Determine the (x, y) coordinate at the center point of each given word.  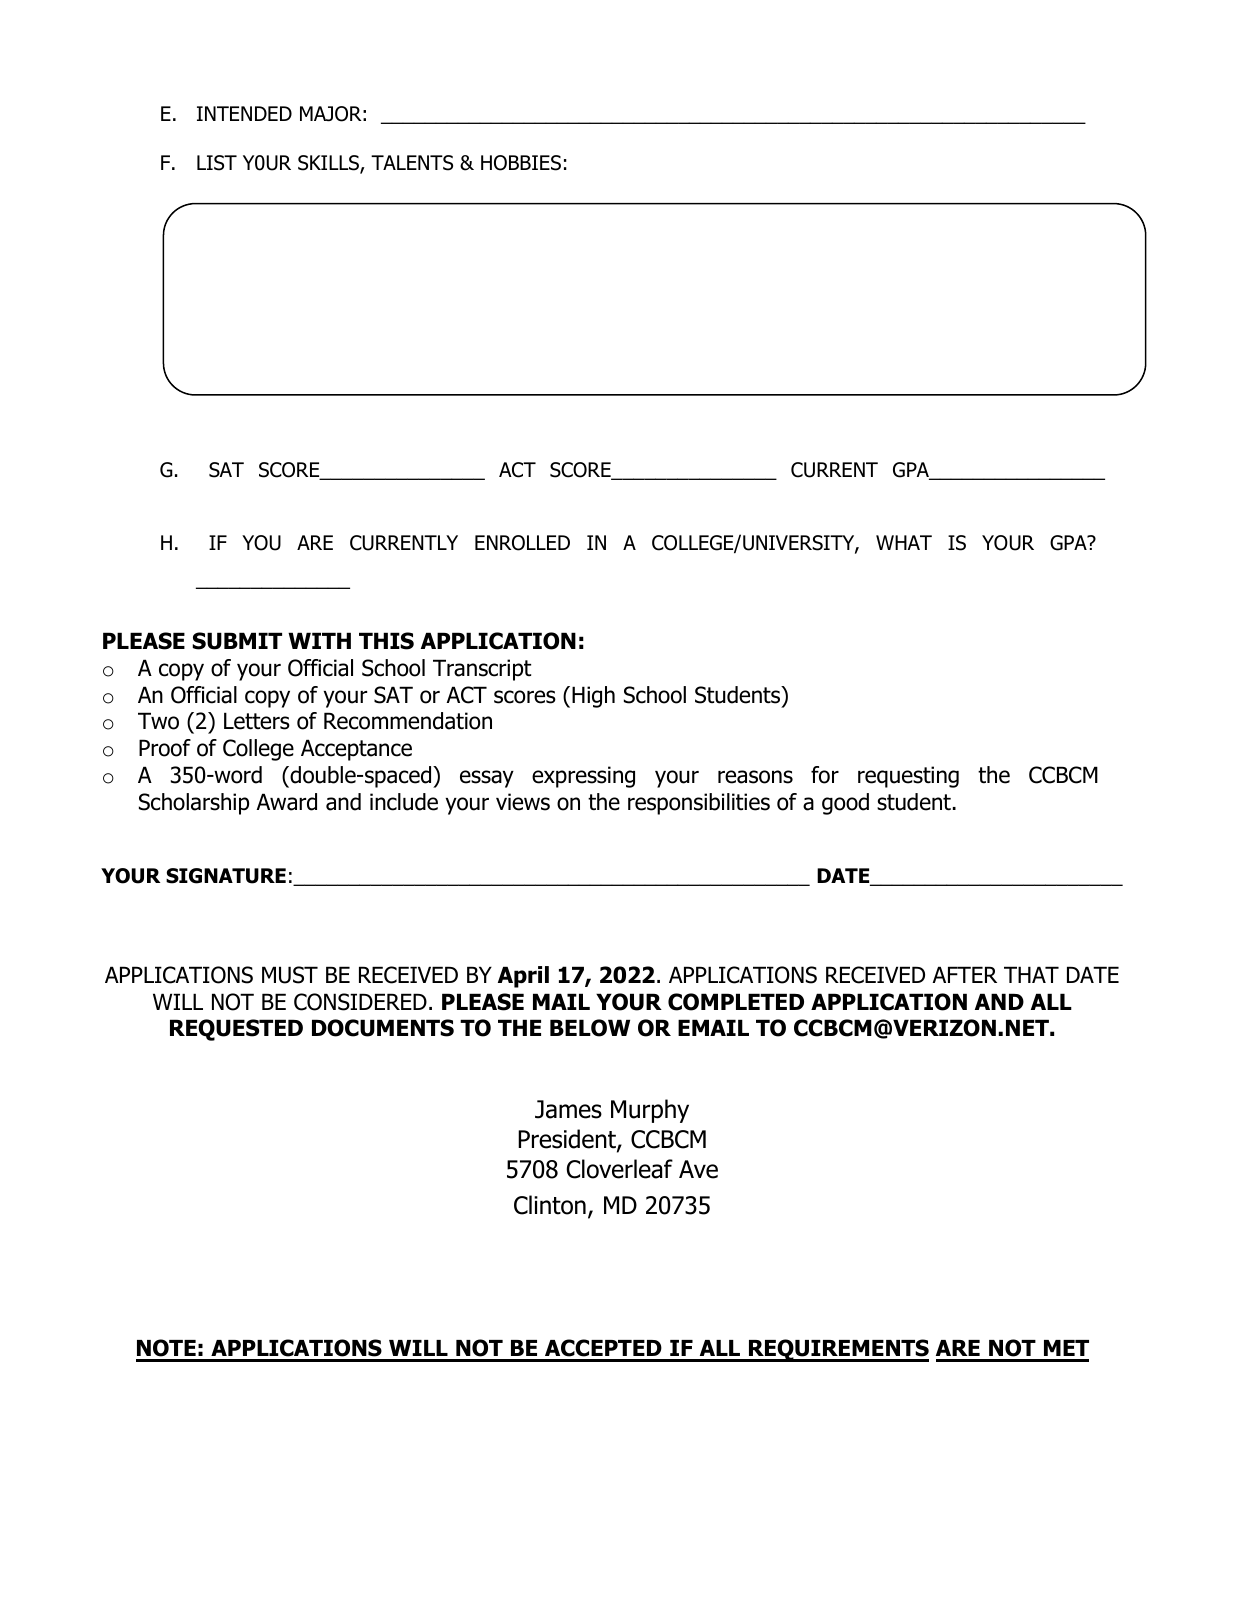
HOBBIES (521, 163)
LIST (217, 163)
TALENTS (412, 163)
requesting (908, 777)
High (593, 697)
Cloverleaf (619, 1169)
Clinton (550, 1205)
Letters (257, 721)
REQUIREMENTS (837, 1350)
